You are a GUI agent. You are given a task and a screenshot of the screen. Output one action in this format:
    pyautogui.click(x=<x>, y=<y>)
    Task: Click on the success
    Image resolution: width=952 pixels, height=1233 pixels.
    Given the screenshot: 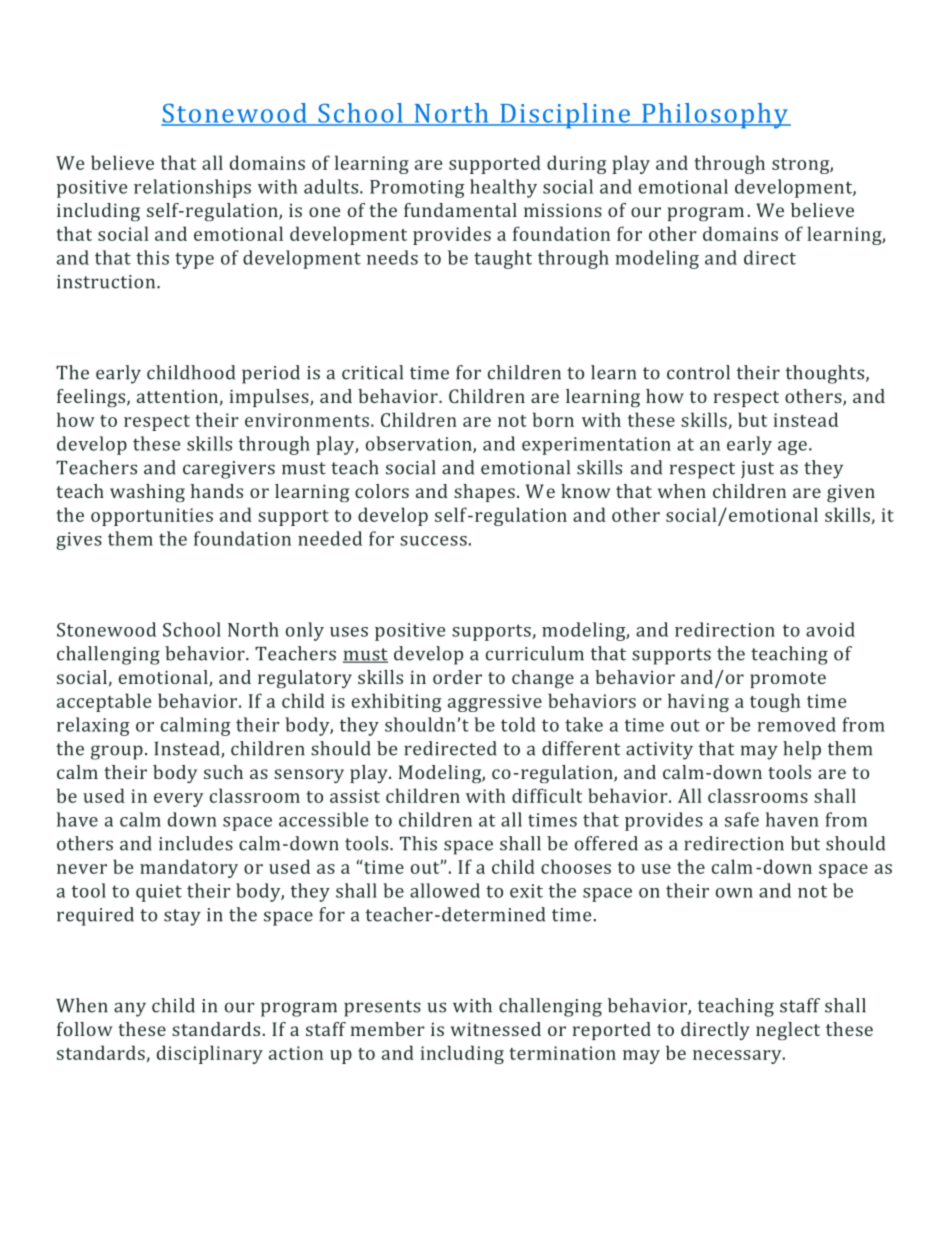 What is the action you would take?
    pyautogui.click(x=433, y=541)
